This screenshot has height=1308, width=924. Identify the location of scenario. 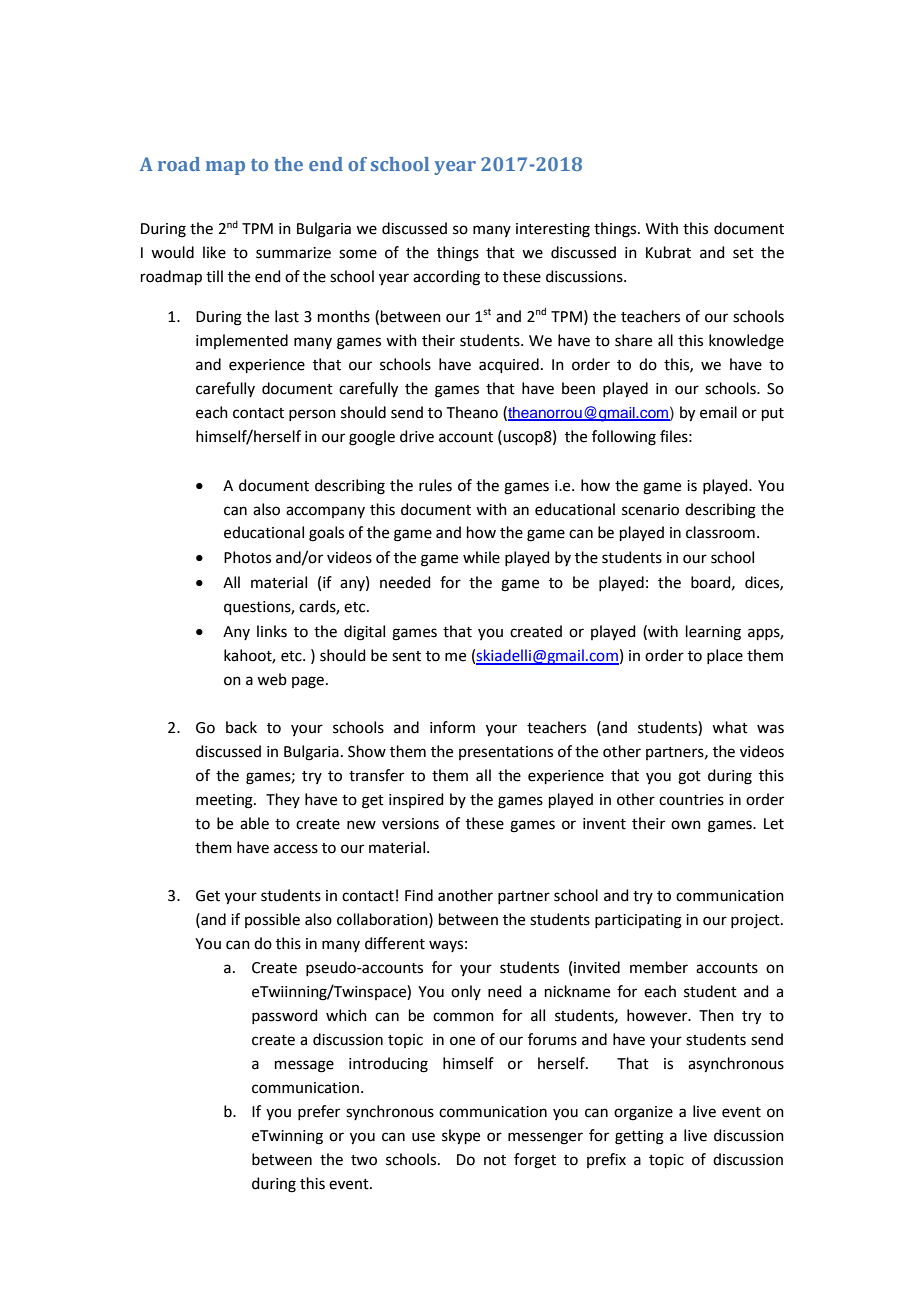
(650, 510).
